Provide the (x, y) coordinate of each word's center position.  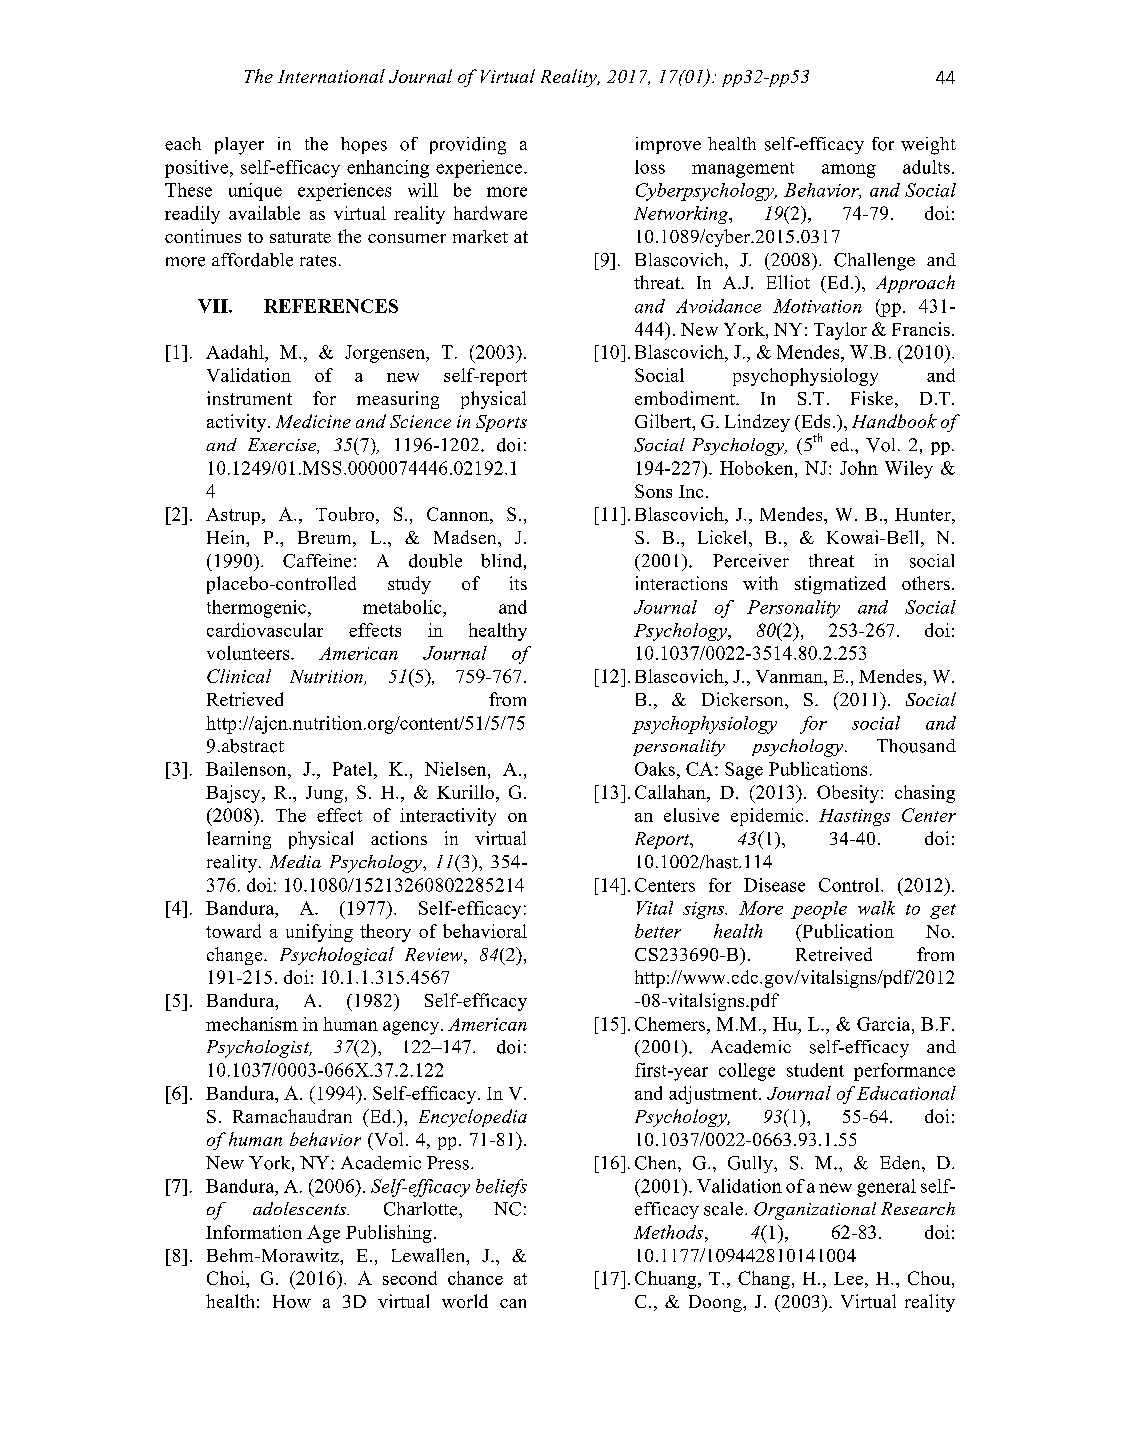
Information (254, 1232)
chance (475, 1278)
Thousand (916, 746)
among (849, 171)
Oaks (655, 769)
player (239, 146)
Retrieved (245, 699)
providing (468, 146)
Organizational (815, 1211)
